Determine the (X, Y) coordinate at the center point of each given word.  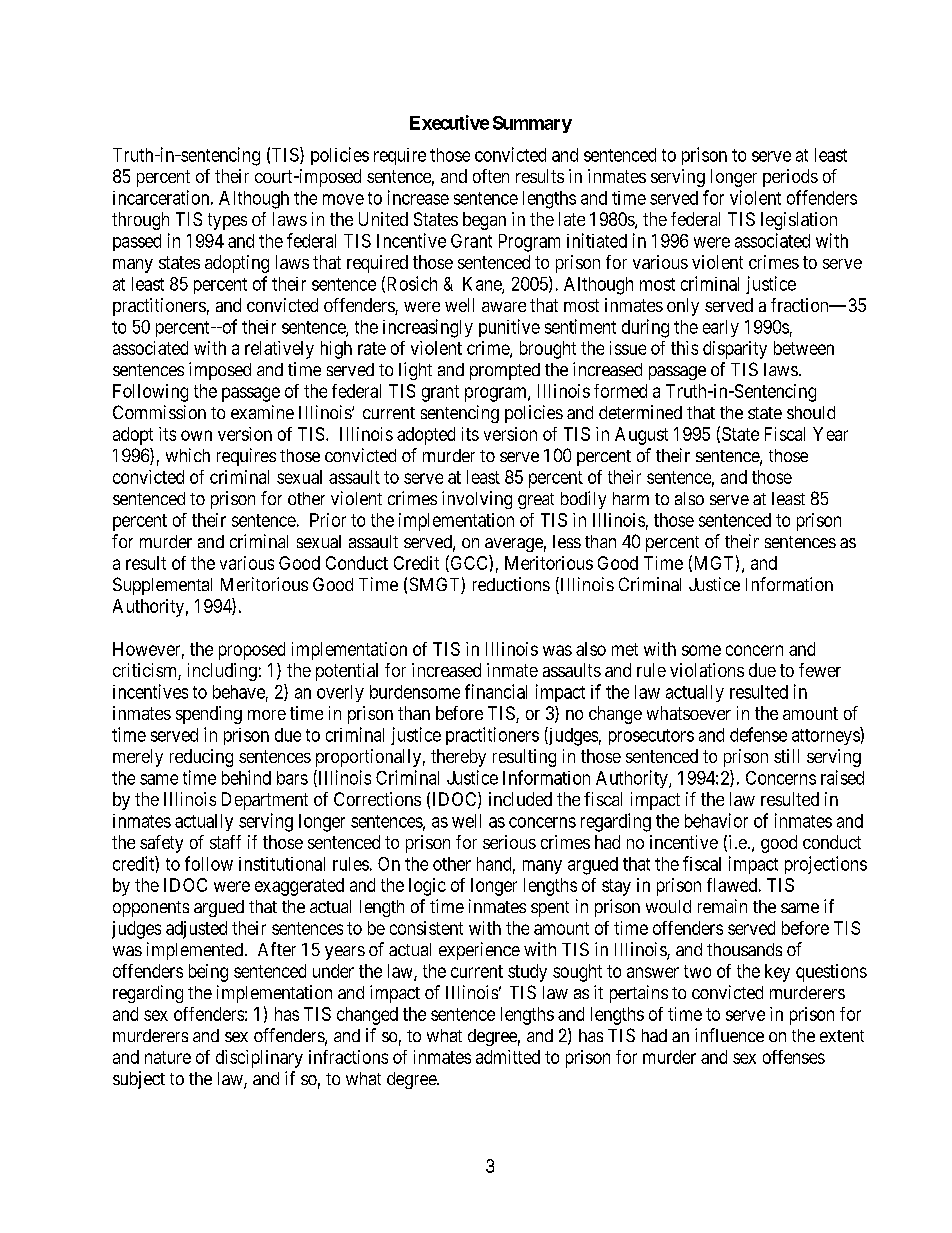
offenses (794, 1057)
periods (790, 178)
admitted (508, 1057)
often (491, 176)
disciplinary (259, 1059)
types (227, 221)
